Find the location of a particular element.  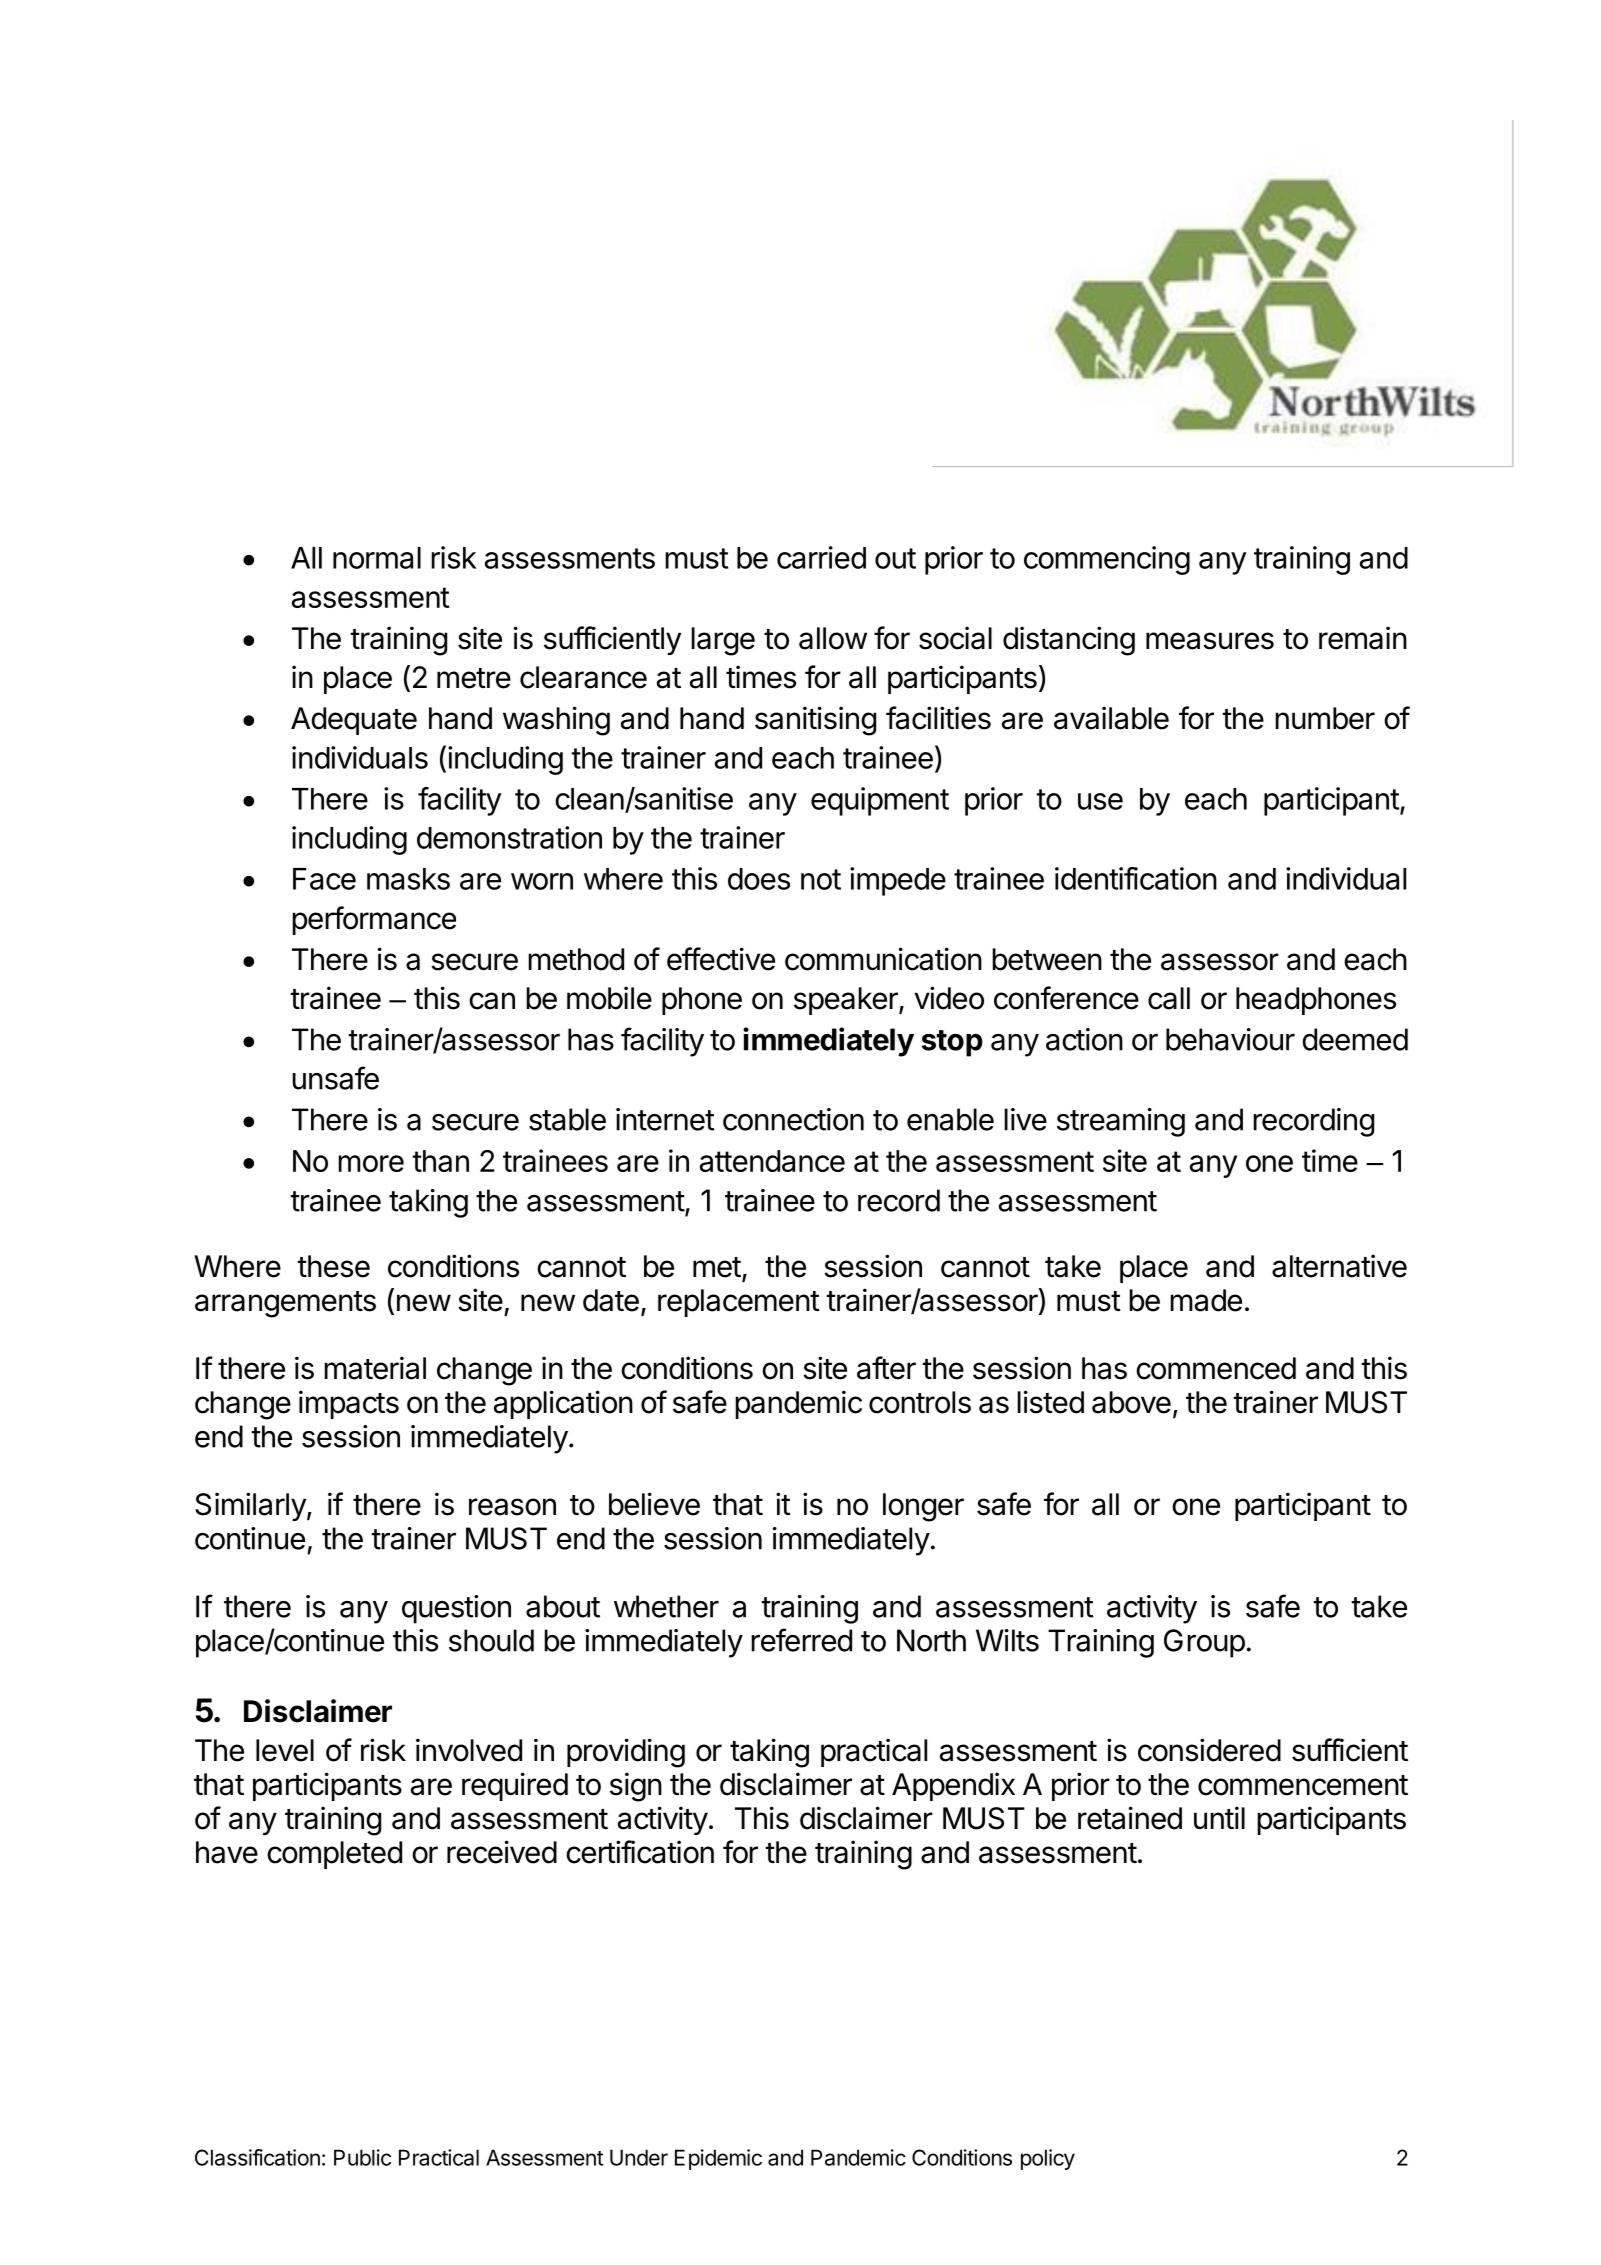

after is located at coordinates (886, 1368).
